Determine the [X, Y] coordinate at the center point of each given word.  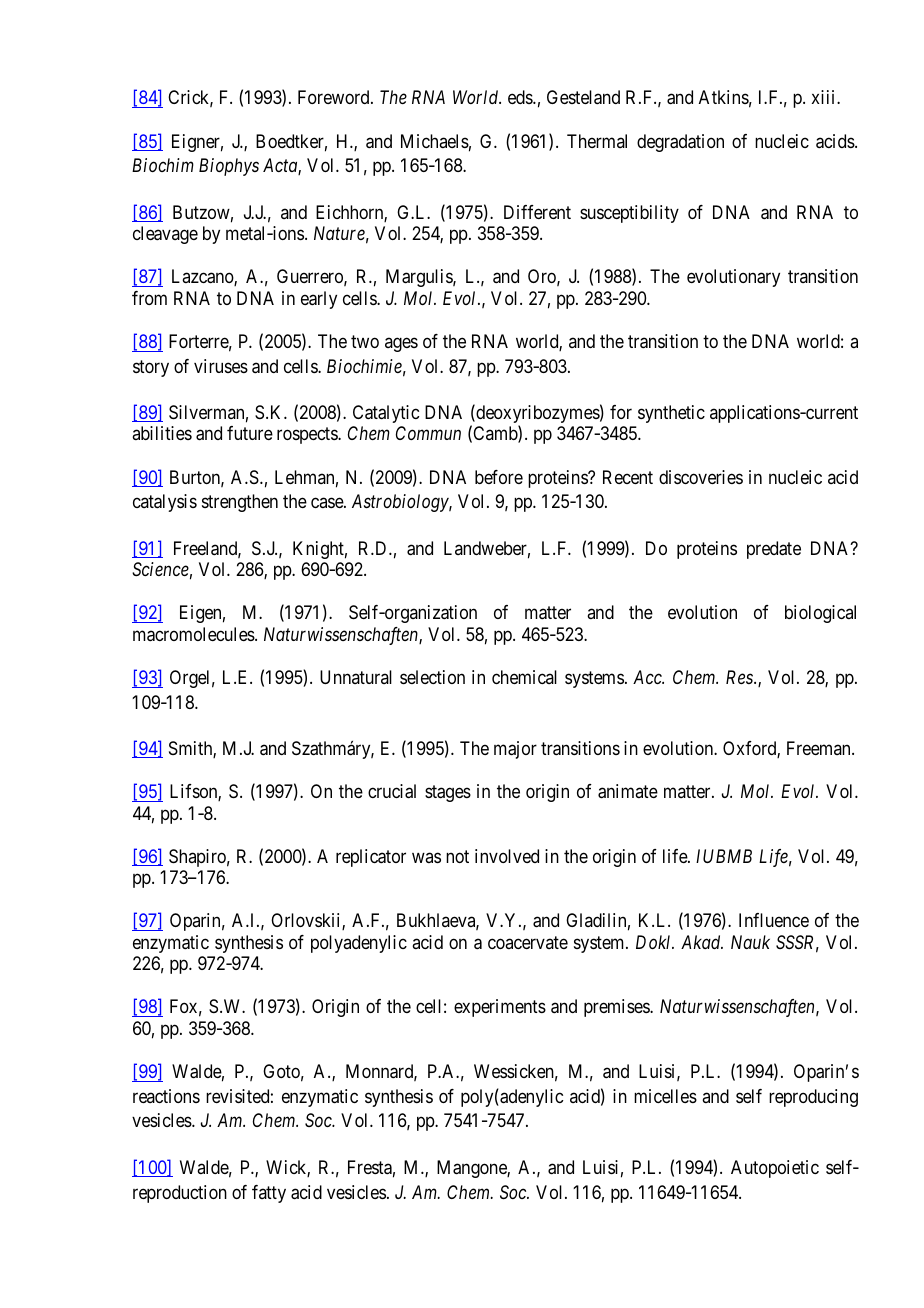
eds [521, 97]
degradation [680, 143]
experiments [500, 1008]
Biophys [229, 167]
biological [820, 614]
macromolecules [194, 634]
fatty [269, 1194]
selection [432, 677]
